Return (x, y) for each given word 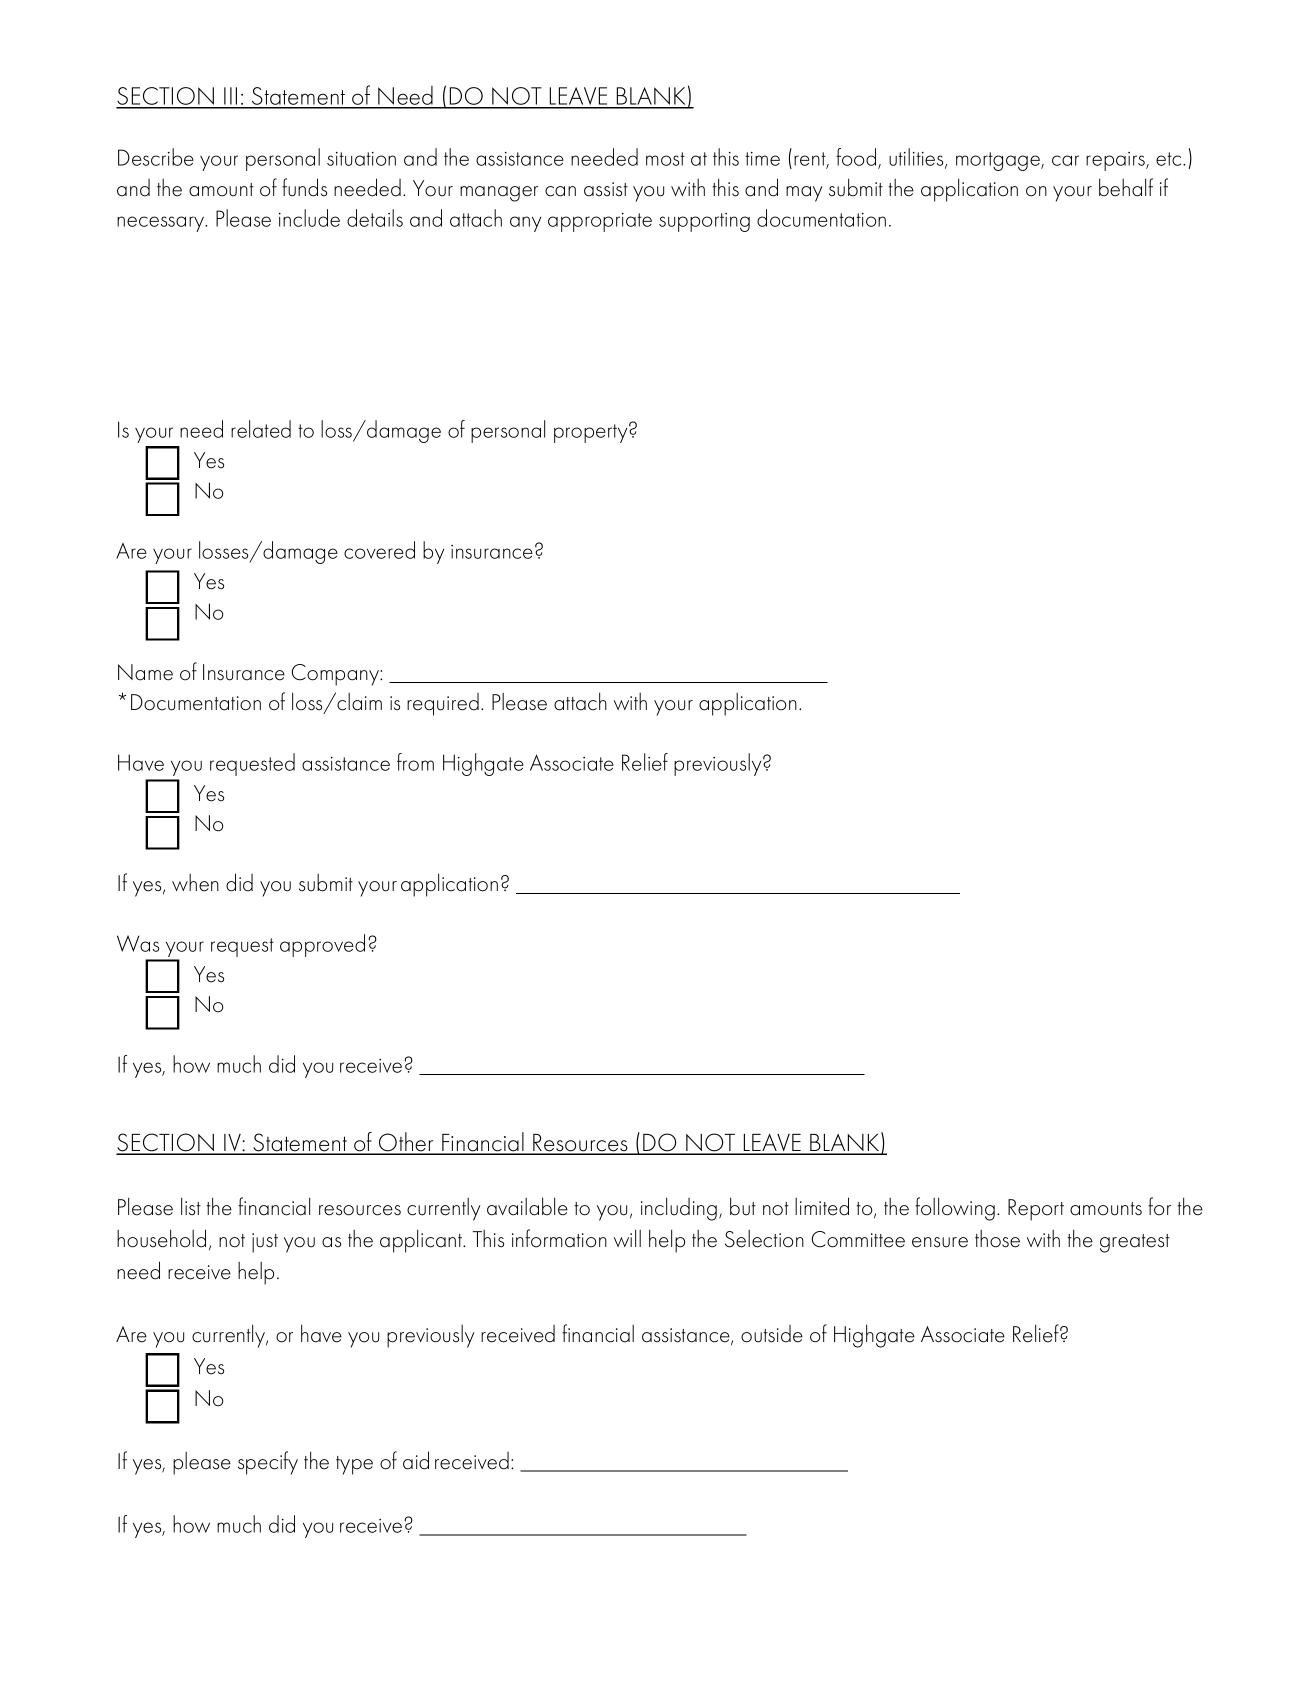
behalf (1126, 187)
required (443, 704)
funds (304, 187)
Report (1036, 1210)
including (679, 1209)
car (1065, 160)
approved (322, 945)
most (665, 159)
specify (268, 1463)
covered (379, 550)
